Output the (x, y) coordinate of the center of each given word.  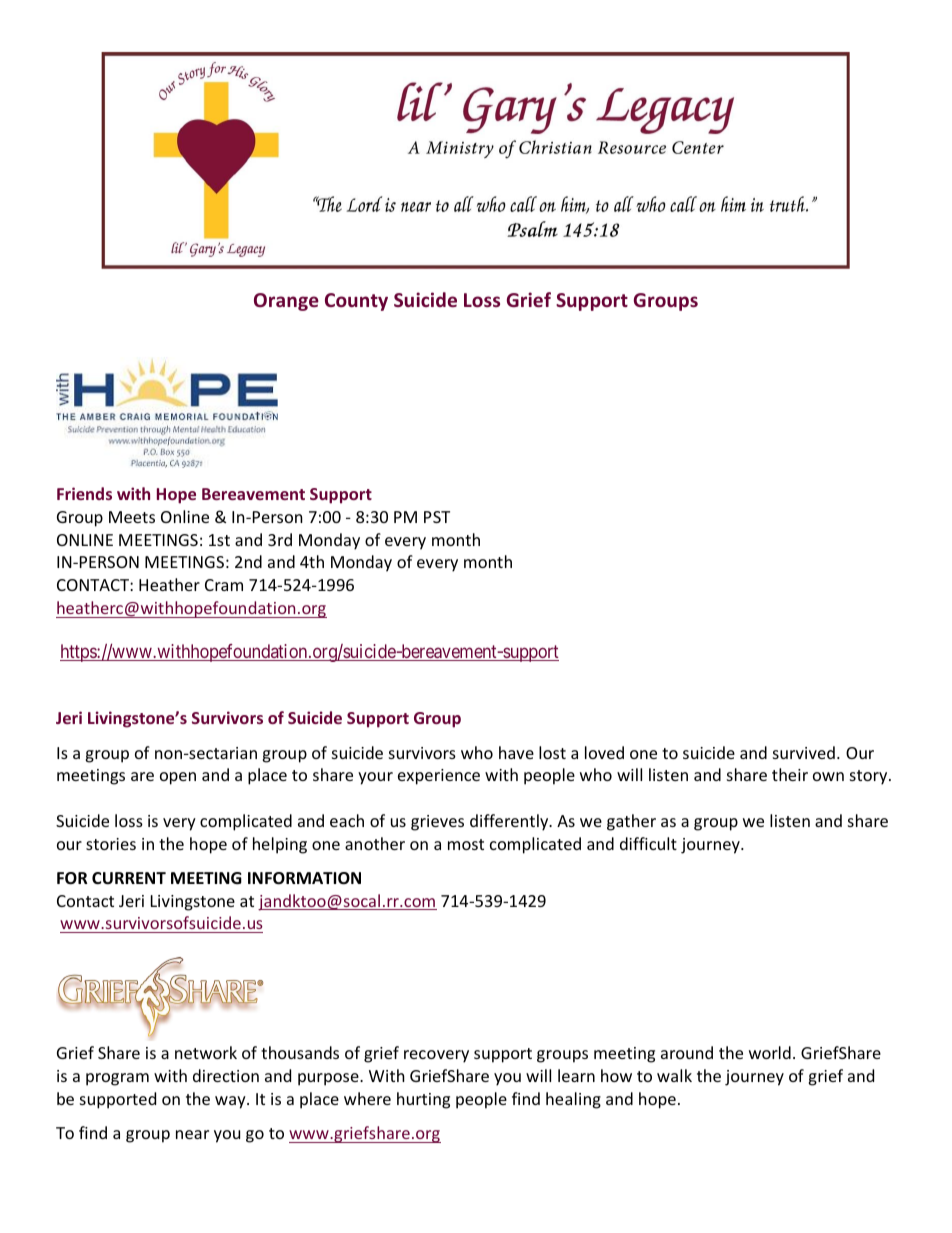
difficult (648, 843)
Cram (224, 585)
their (790, 774)
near (192, 1134)
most (466, 844)
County (356, 302)
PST (437, 517)
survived (804, 752)
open (178, 778)
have (516, 752)
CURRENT (129, 878)
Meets (132, 517)
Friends (84, 493)
